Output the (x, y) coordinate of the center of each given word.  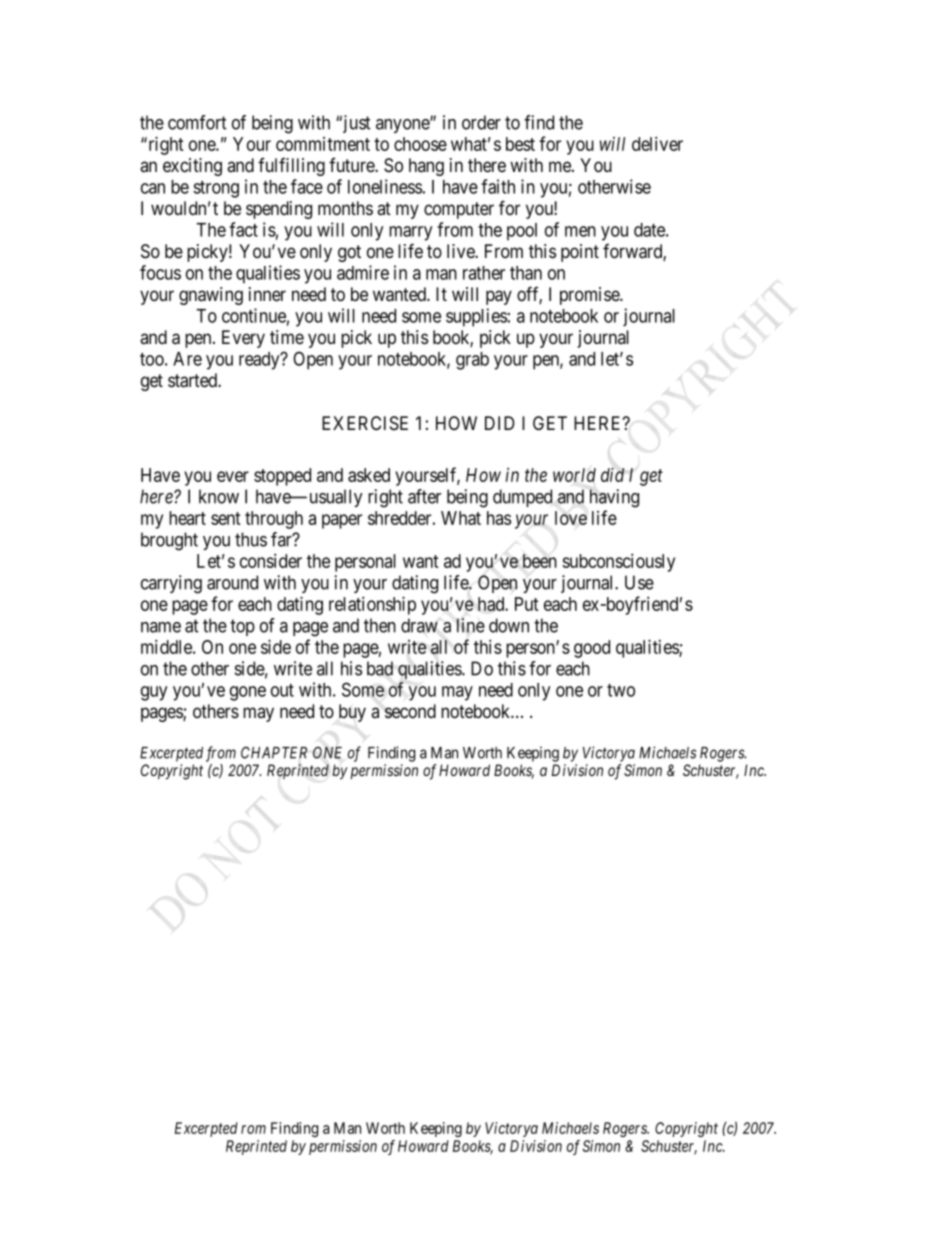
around (232, 582)
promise (590, 296)
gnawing (211, 296)
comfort (197, 122)
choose (420, 144)
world (574, 475)
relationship (372, 605)
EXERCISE (365, 423)
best (520, 144)
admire (363, 272)
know (219, 496)
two (621, 690)
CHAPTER (274, 752)
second (410, 711)
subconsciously (618, 562)
